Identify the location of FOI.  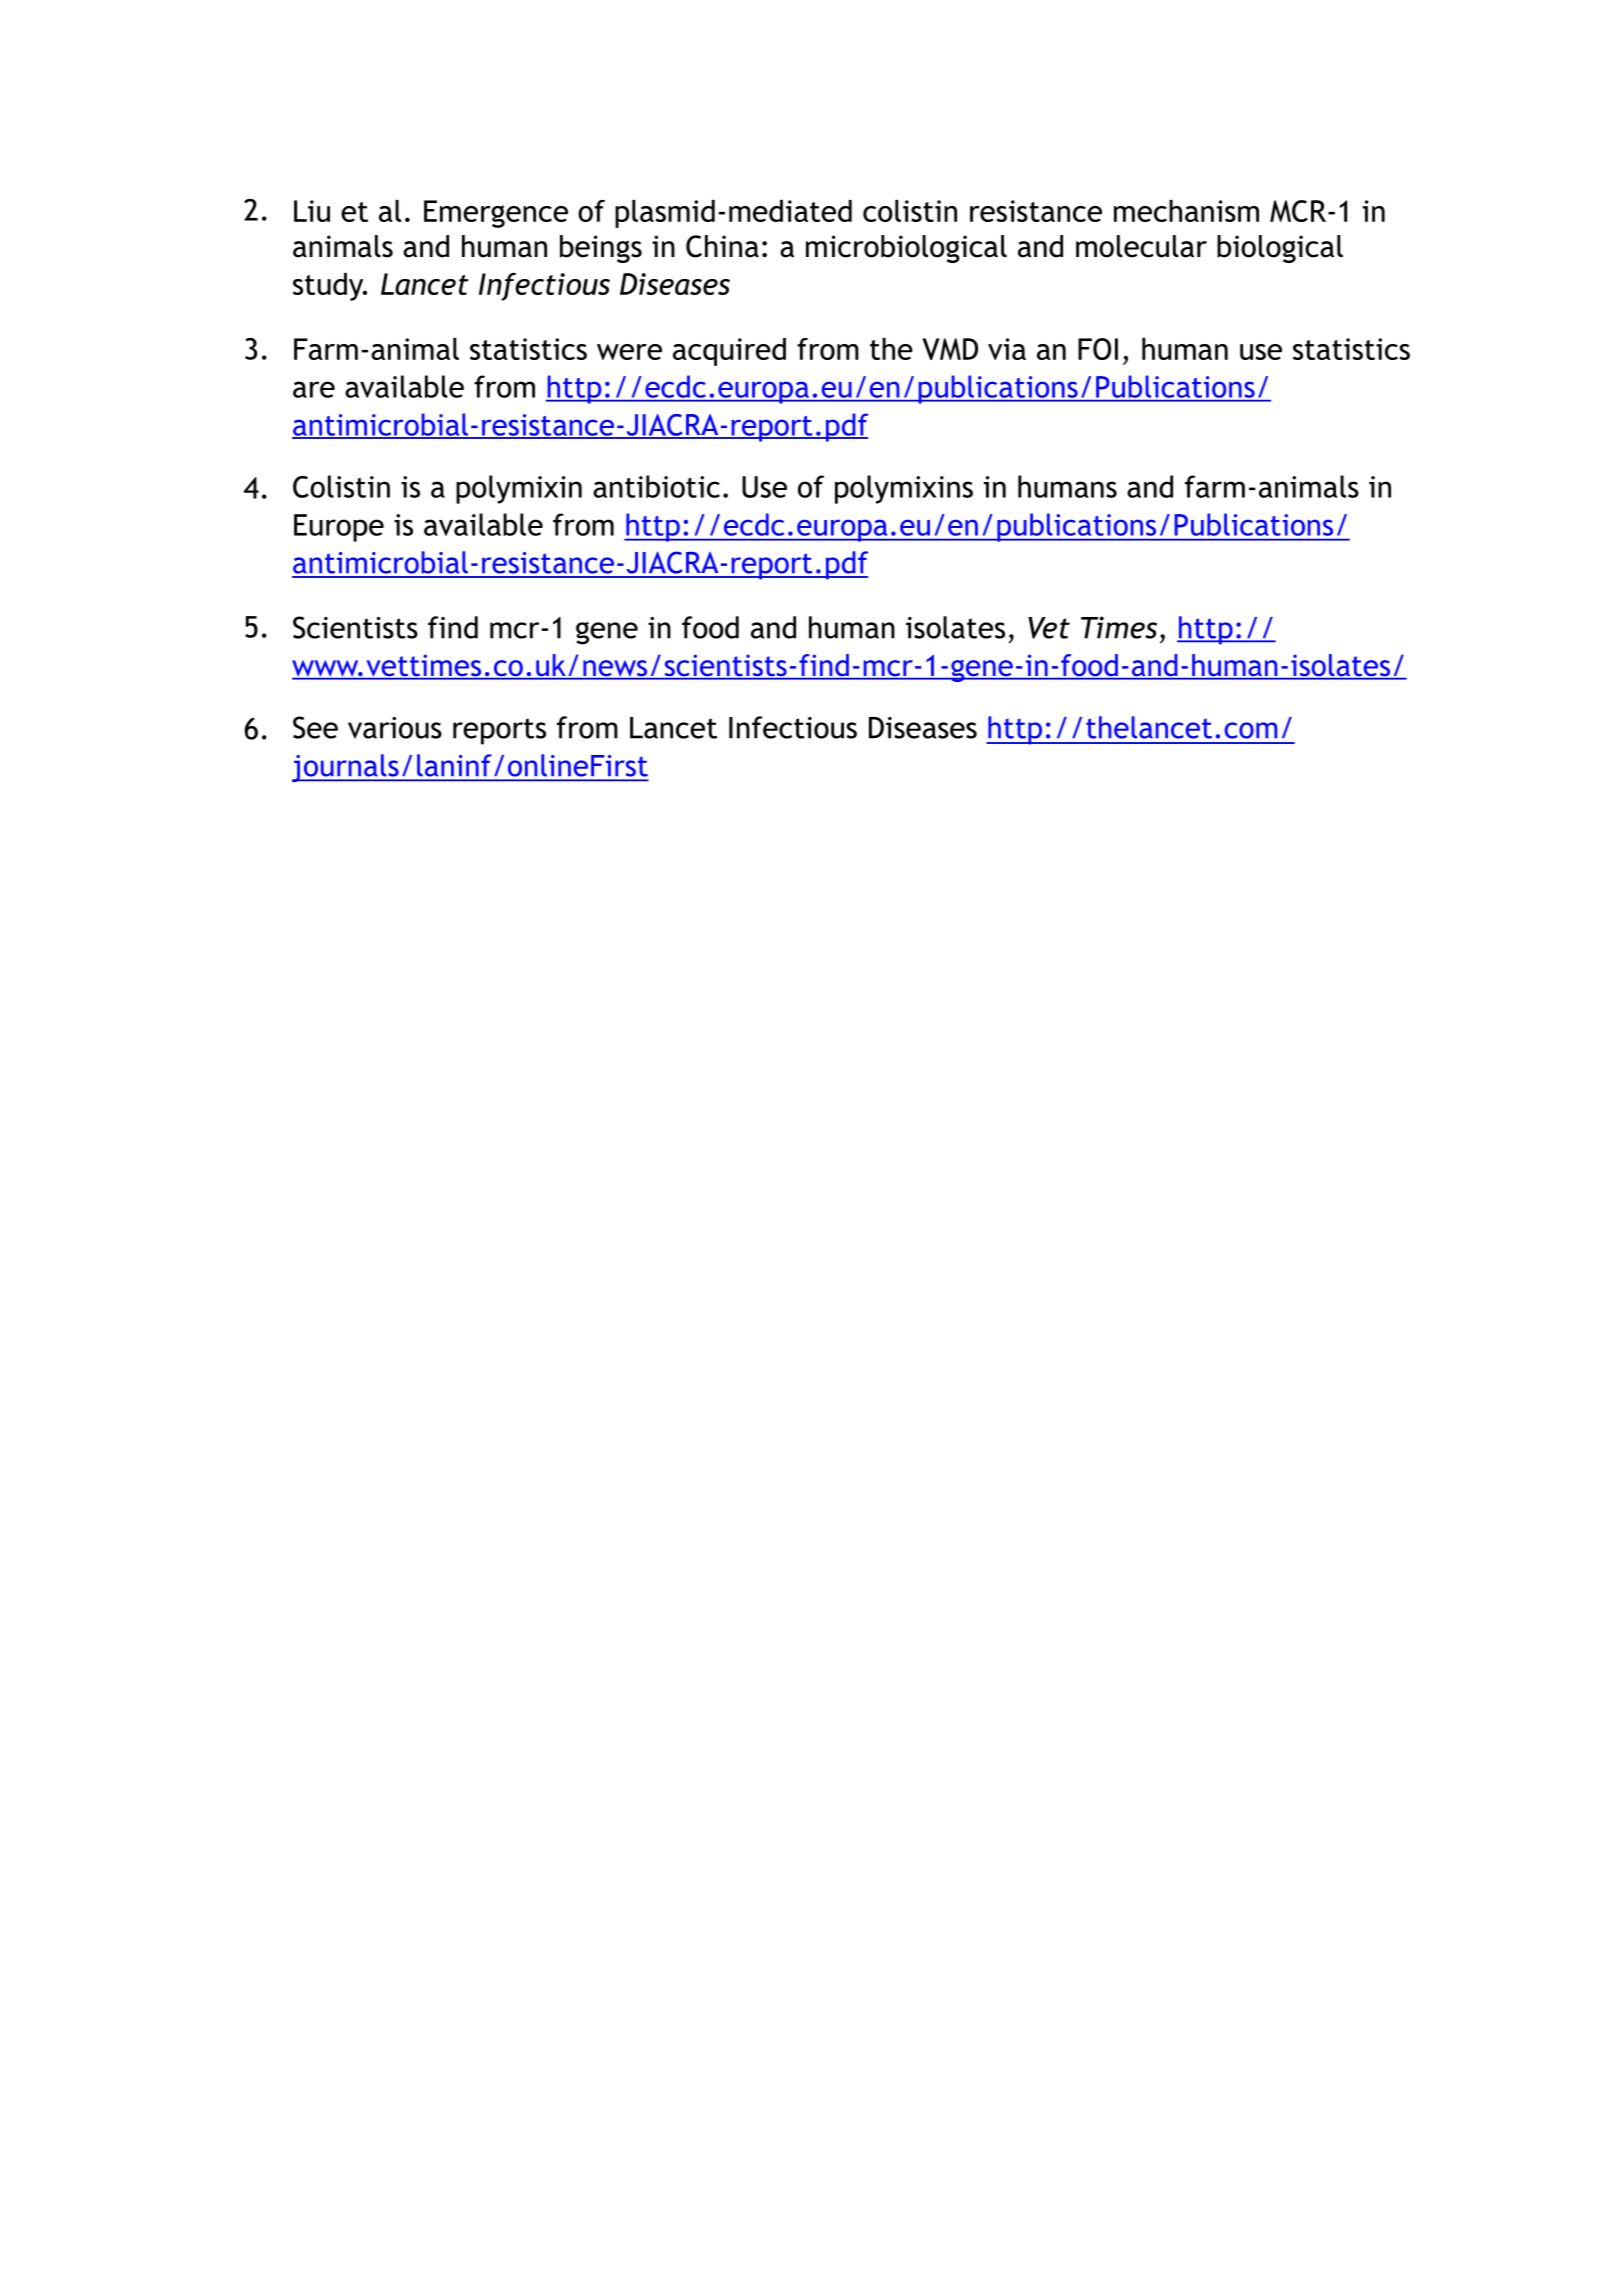
(1098, 349).
